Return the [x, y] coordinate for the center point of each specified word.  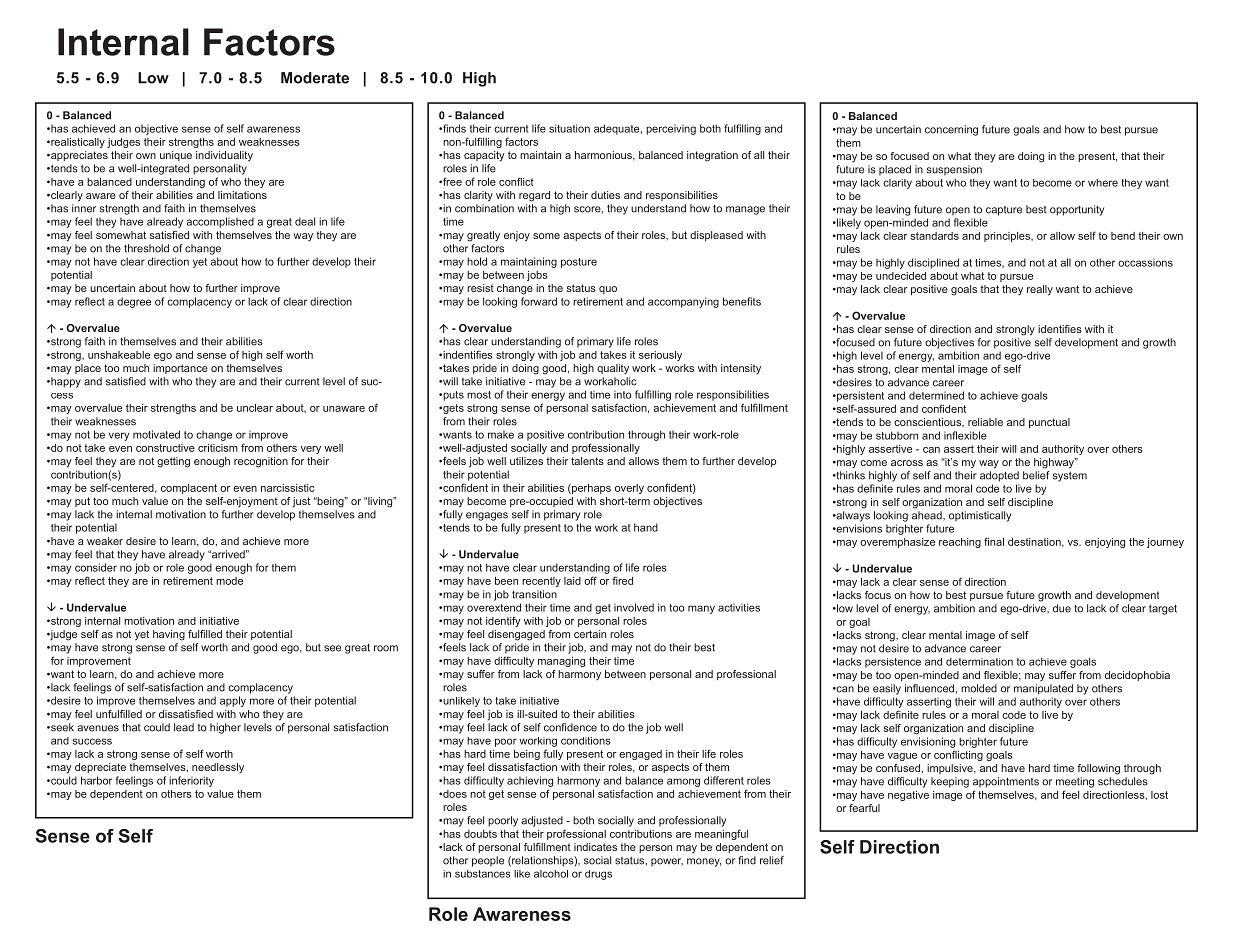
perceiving [671, 129]
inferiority [191, 781]
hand [646, 527]
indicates [595, 847]
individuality [224, 156]
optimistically [980, 516]
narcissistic [287, 488]
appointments [1006, 782]
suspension [954, 170]
